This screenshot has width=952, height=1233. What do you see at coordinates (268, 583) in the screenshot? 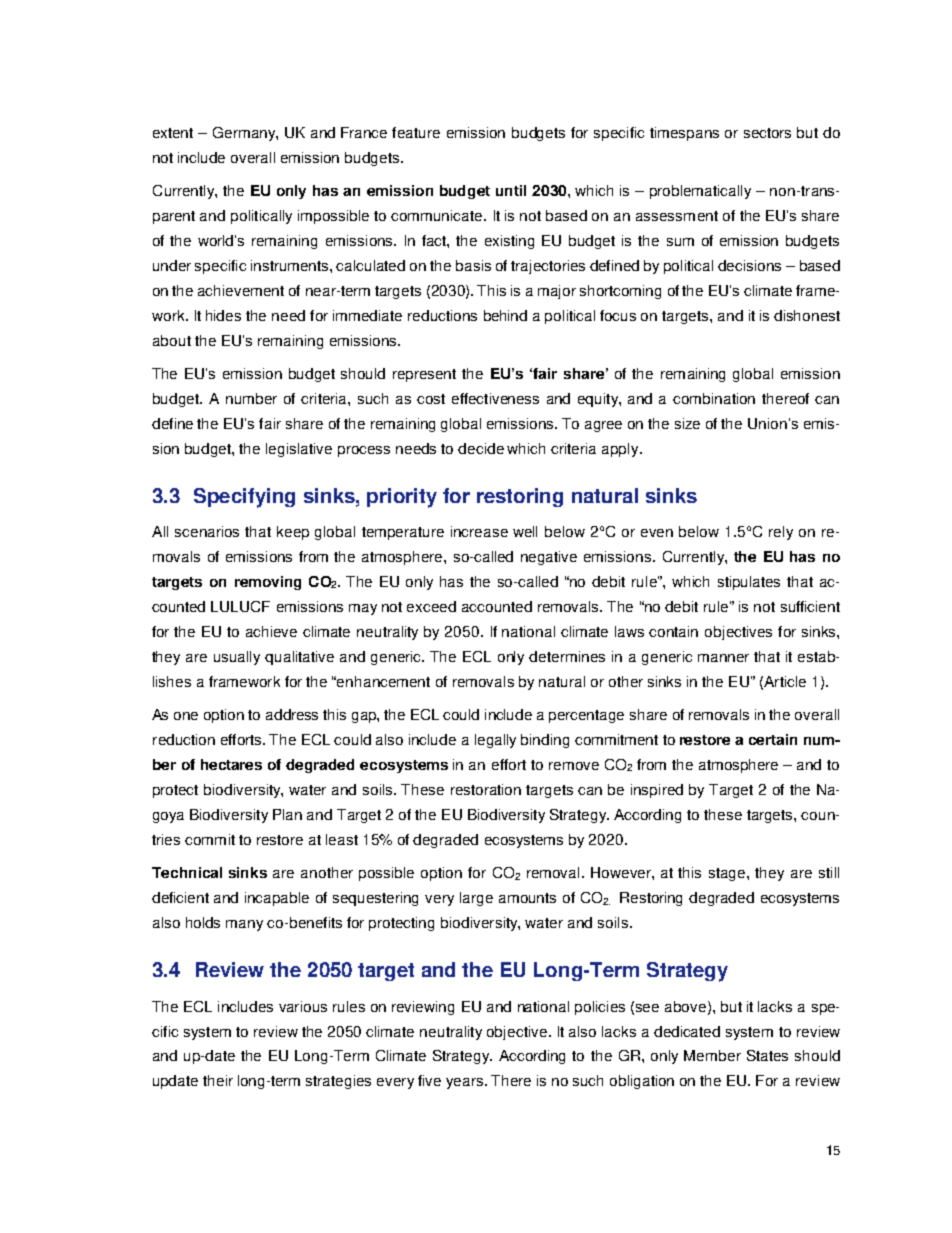
I see `removing` at bounding box center [268, 583].
